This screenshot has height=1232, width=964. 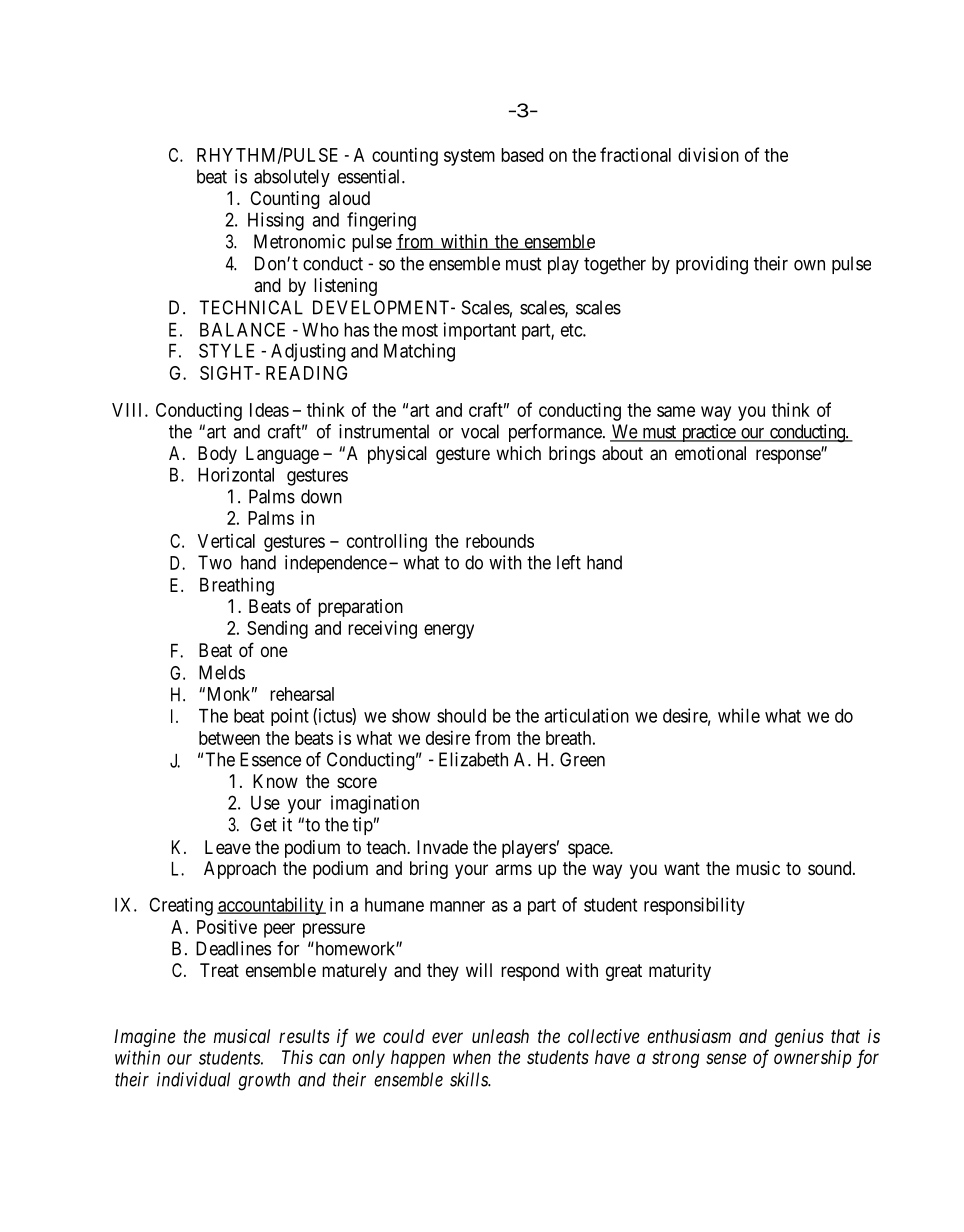 I want to click on individual, so click(x=193, y=1079).
